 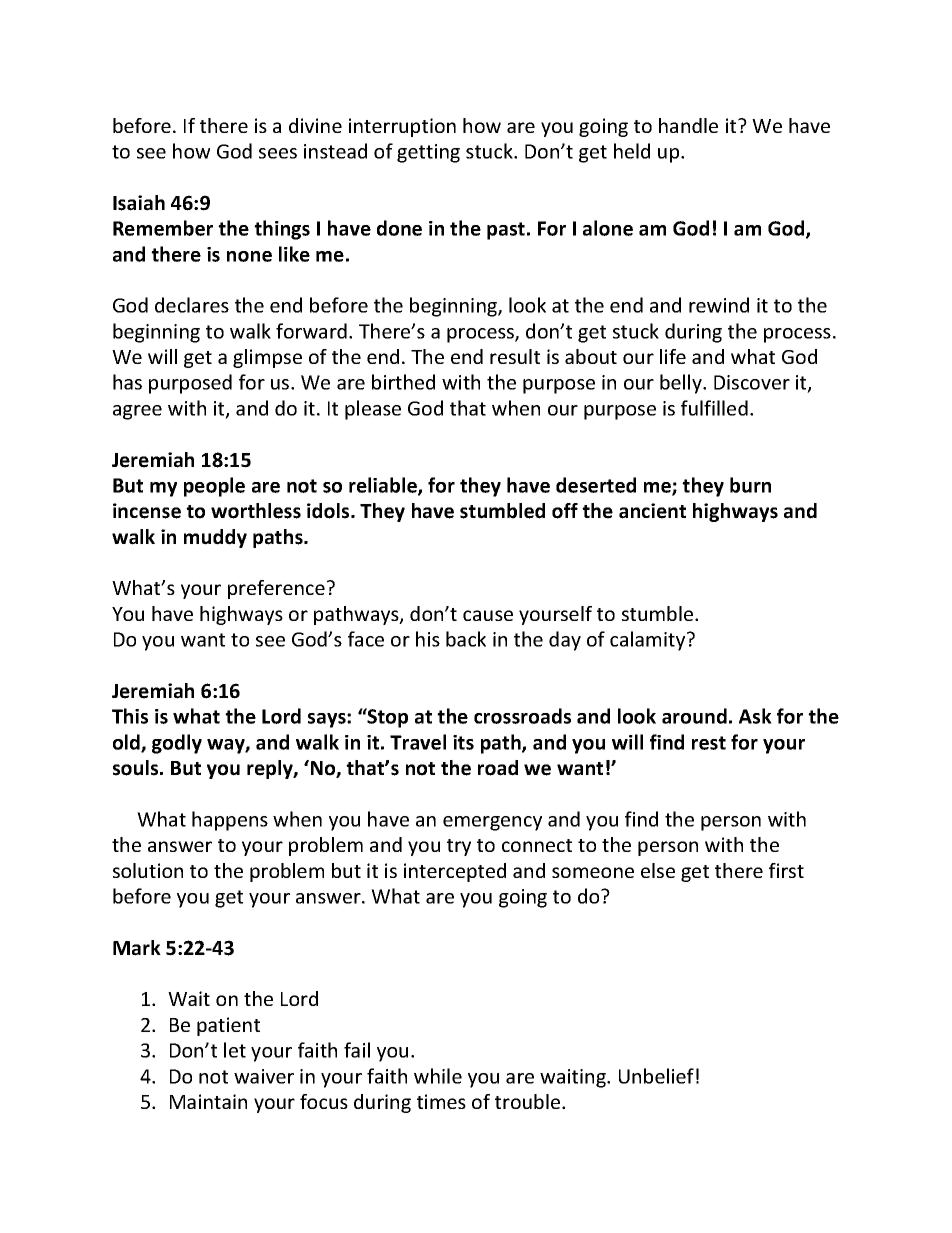 I want to click on handle, so click(x=688, y=125).
